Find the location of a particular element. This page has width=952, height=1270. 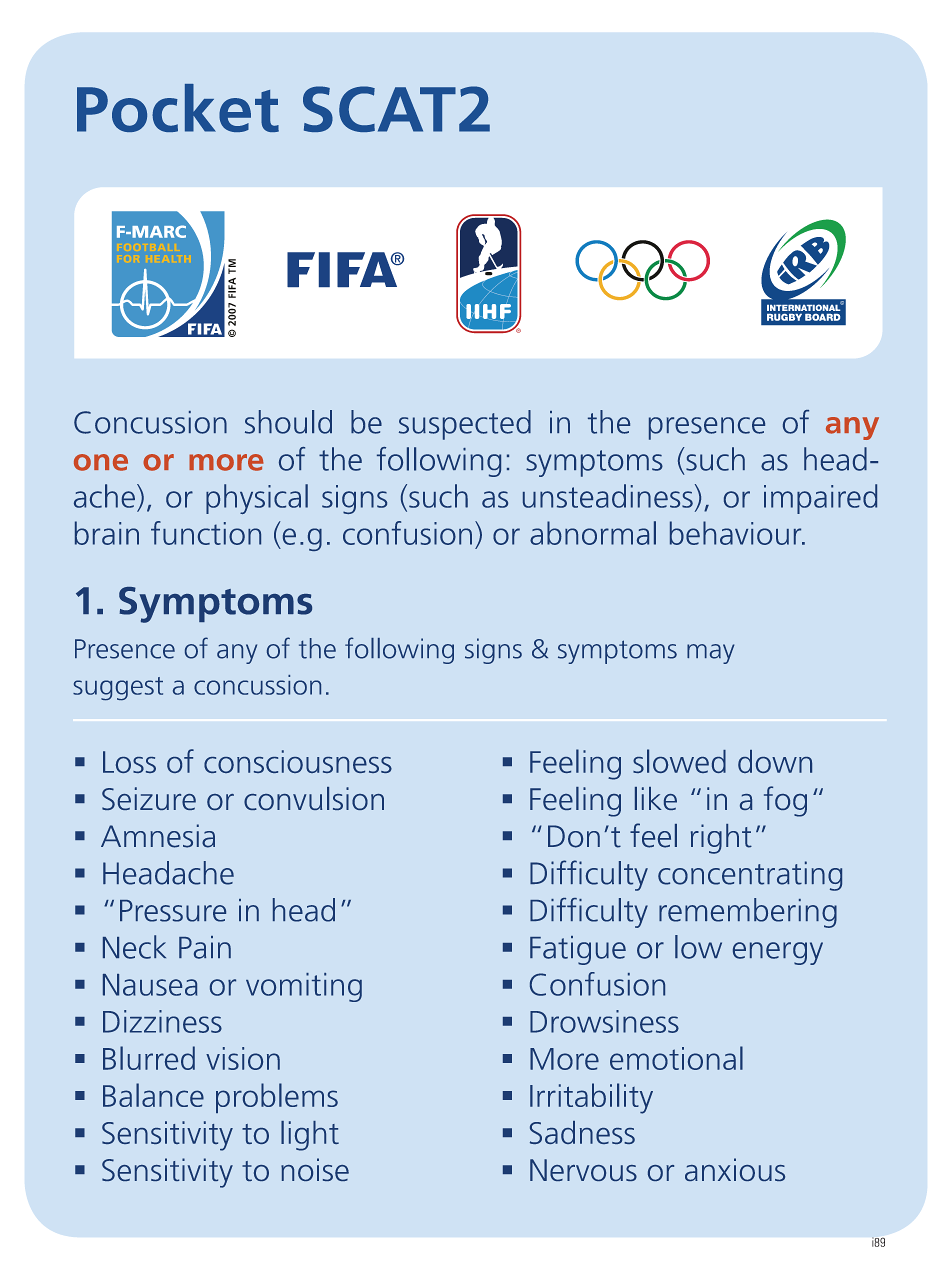

Sadness is located at coordinates (582, 1132).
